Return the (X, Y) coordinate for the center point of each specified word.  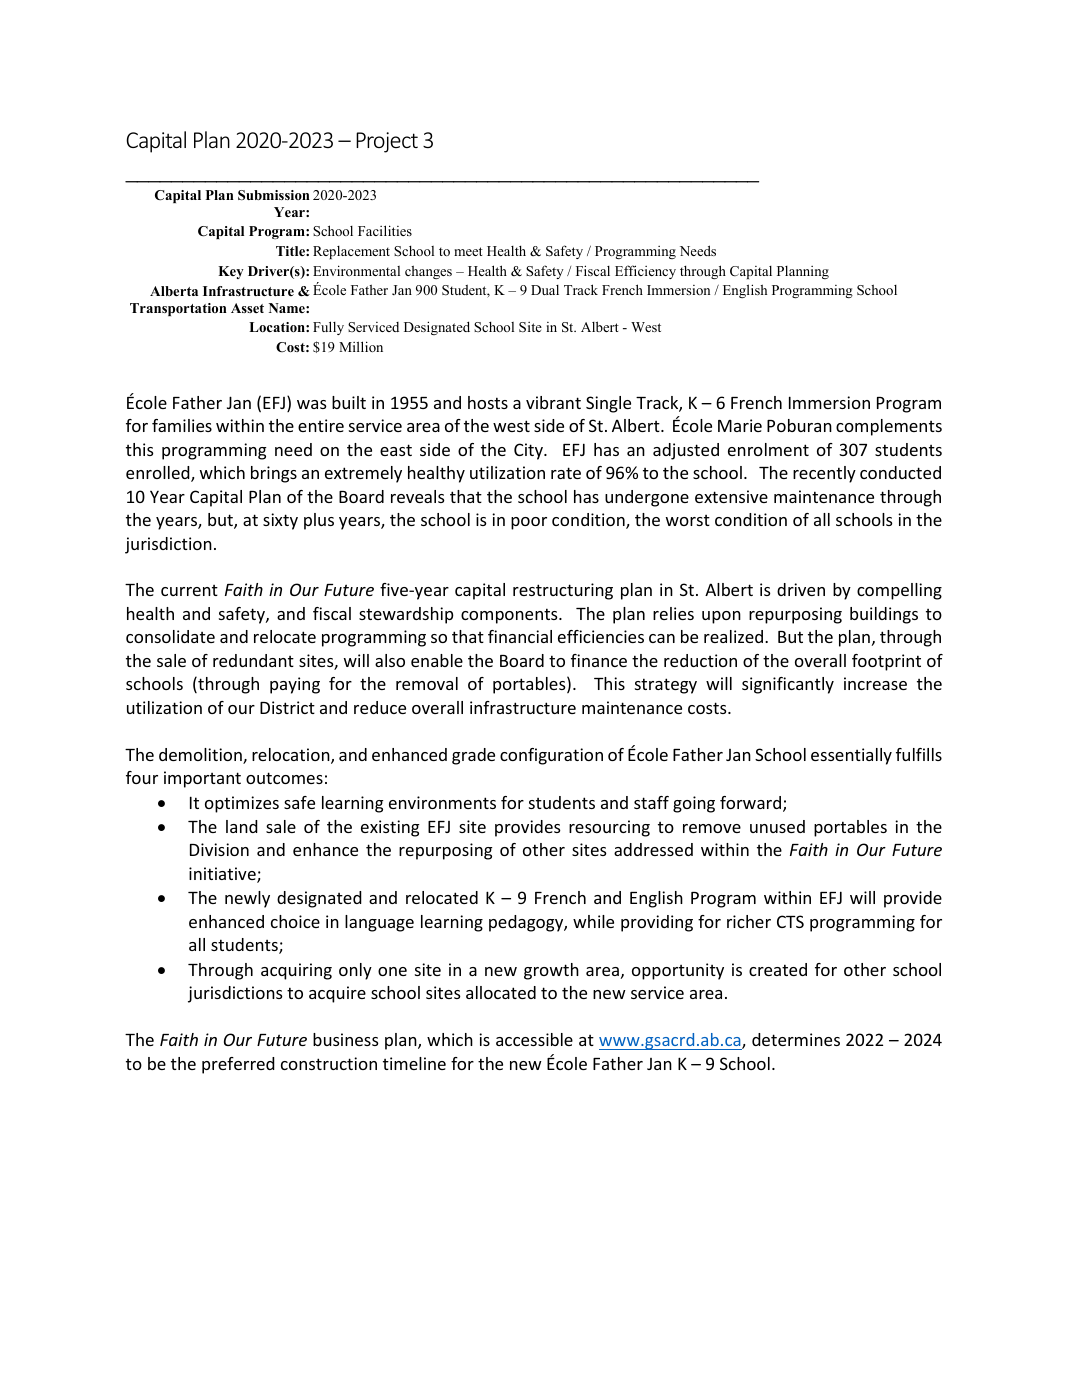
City (529, 451)
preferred (238, 1065)
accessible (534, 1039)
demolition (201, 756)
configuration (551, 756)
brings (274, 474)
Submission (274, 195)
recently (824, 474)
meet (468, 251)
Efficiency (645, 272)
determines (796, 1039)
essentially (851, 756)
